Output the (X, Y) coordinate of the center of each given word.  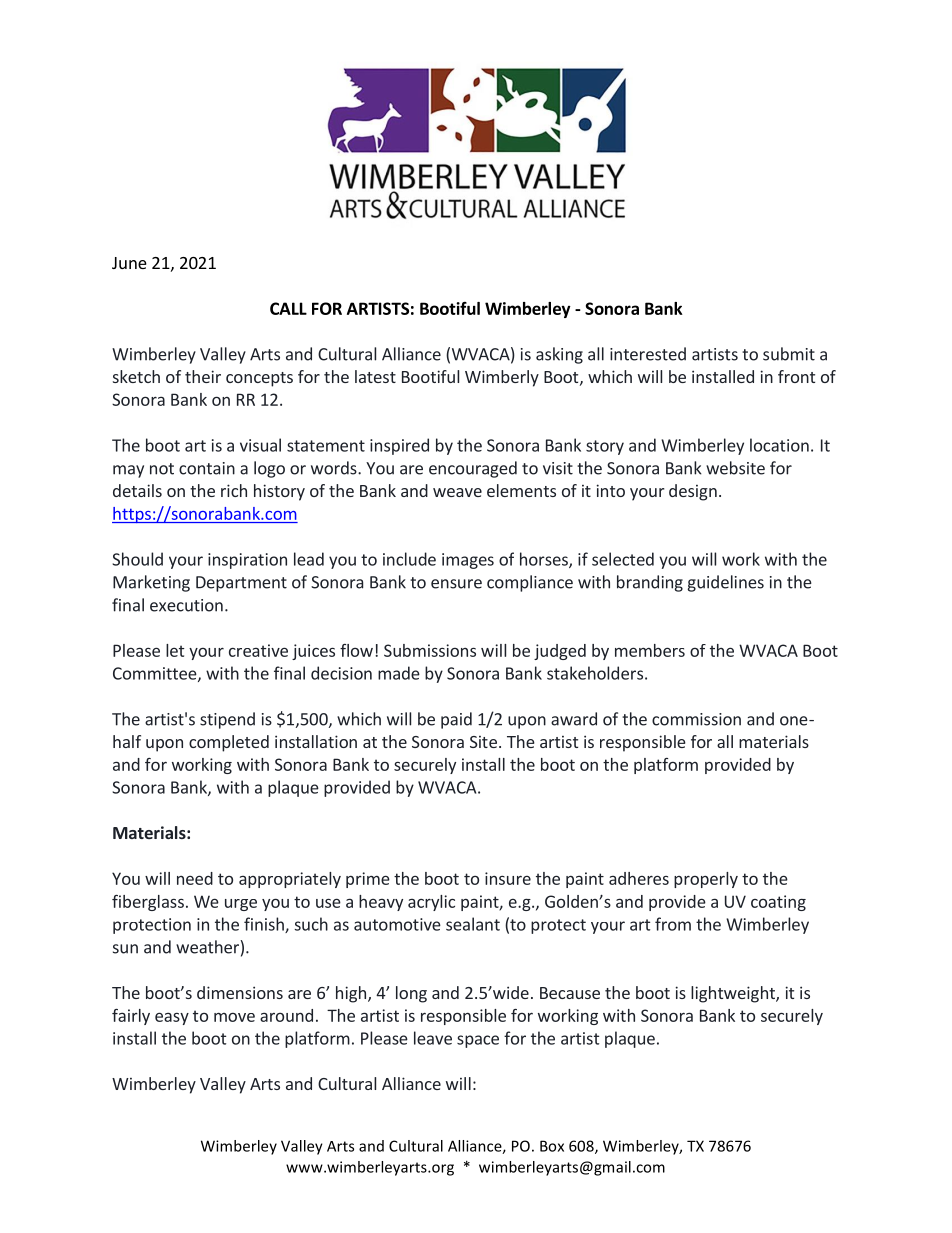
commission (696, 719)
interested (648, 354)
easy (172, 1018)
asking (559, 355)
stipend (227, 720)
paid (456, 720)
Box (552, 1146)
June (129, 263)
